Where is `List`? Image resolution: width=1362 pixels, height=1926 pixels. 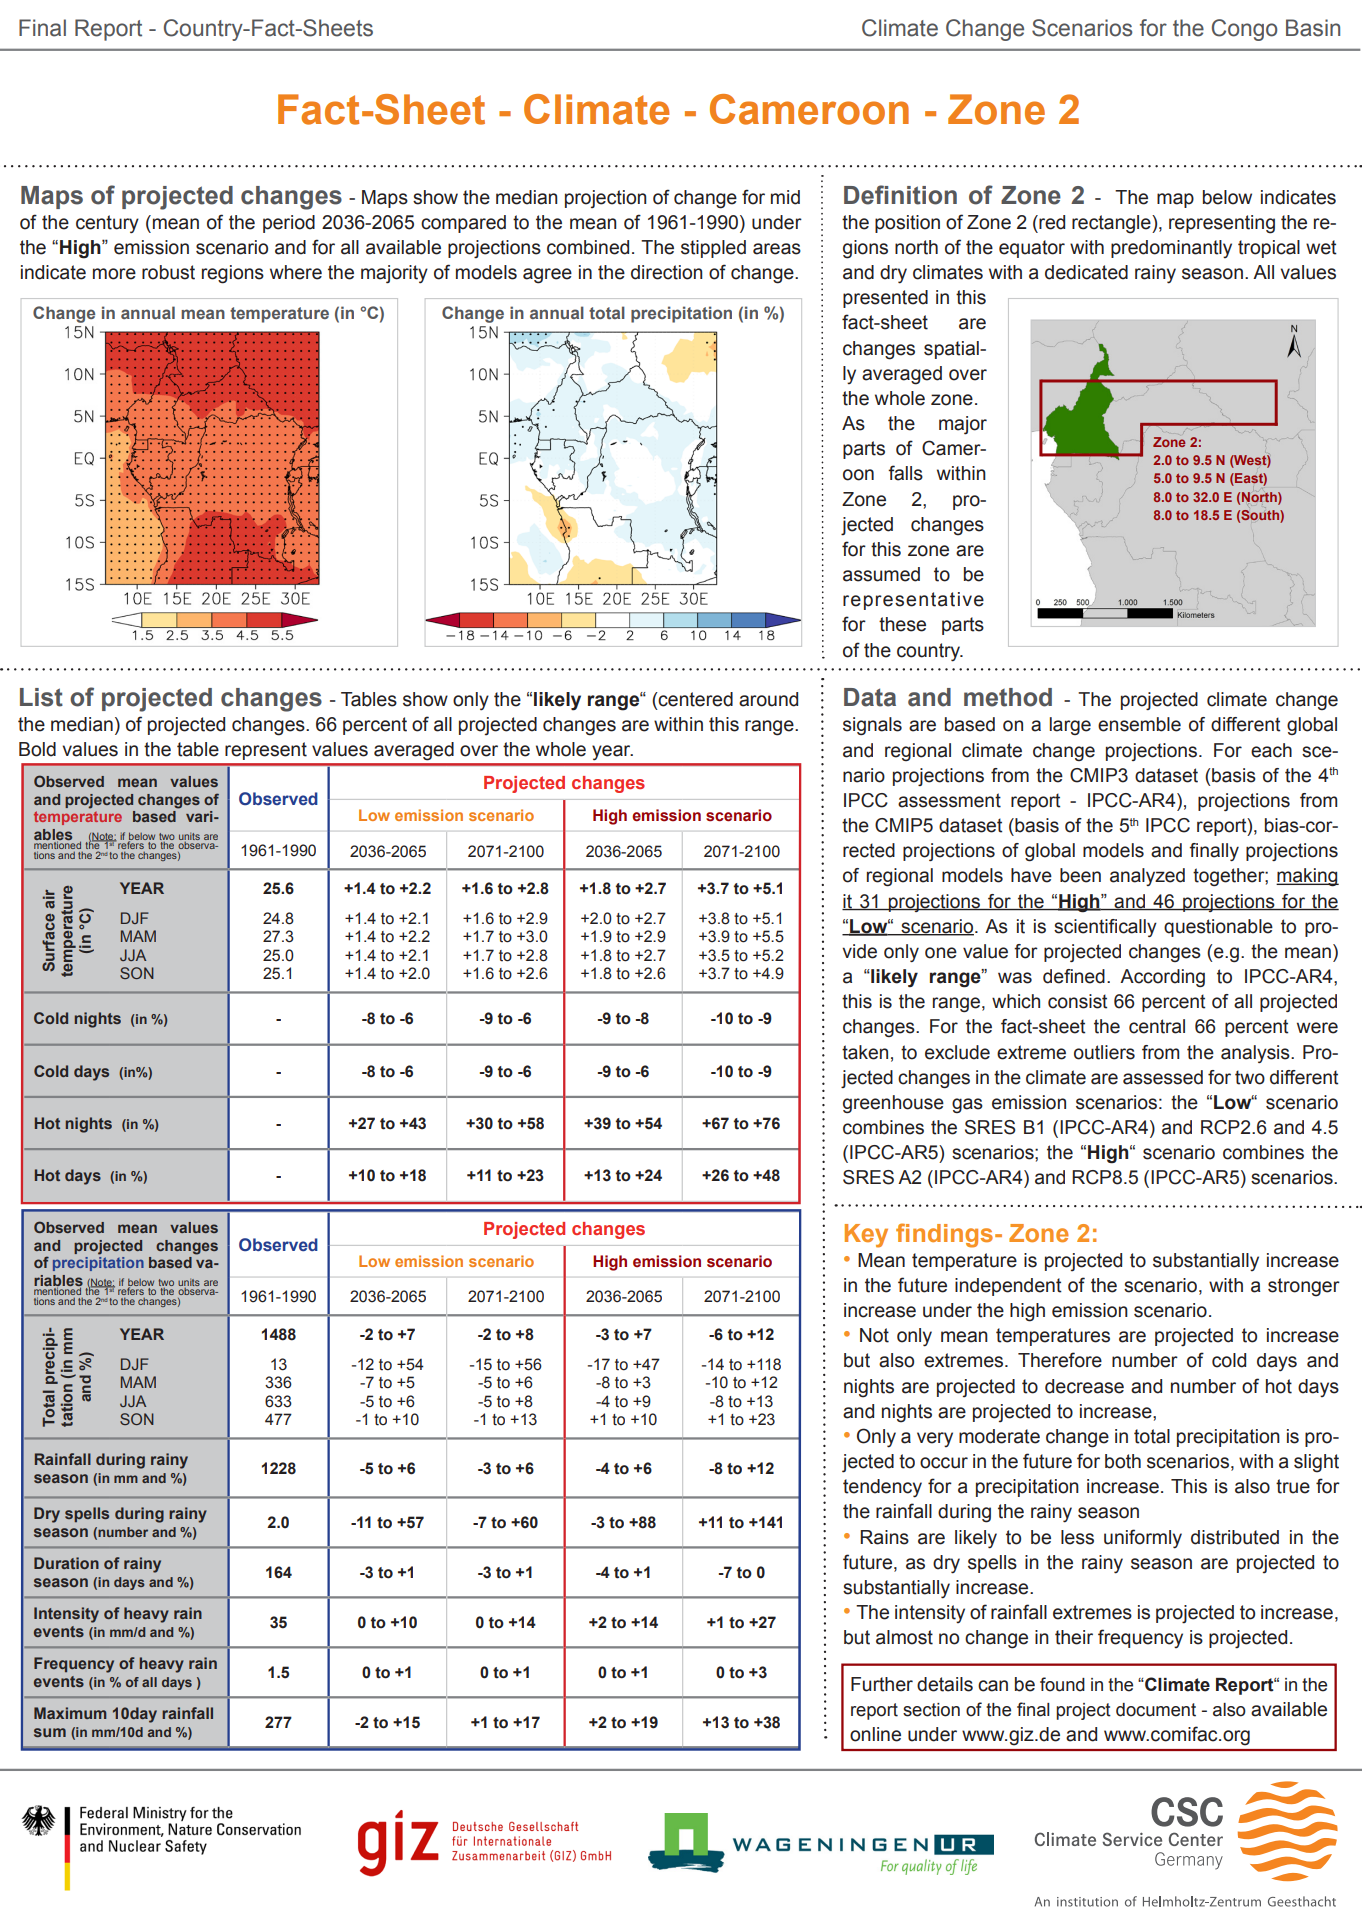 List is located at coordinates (41, 697).
